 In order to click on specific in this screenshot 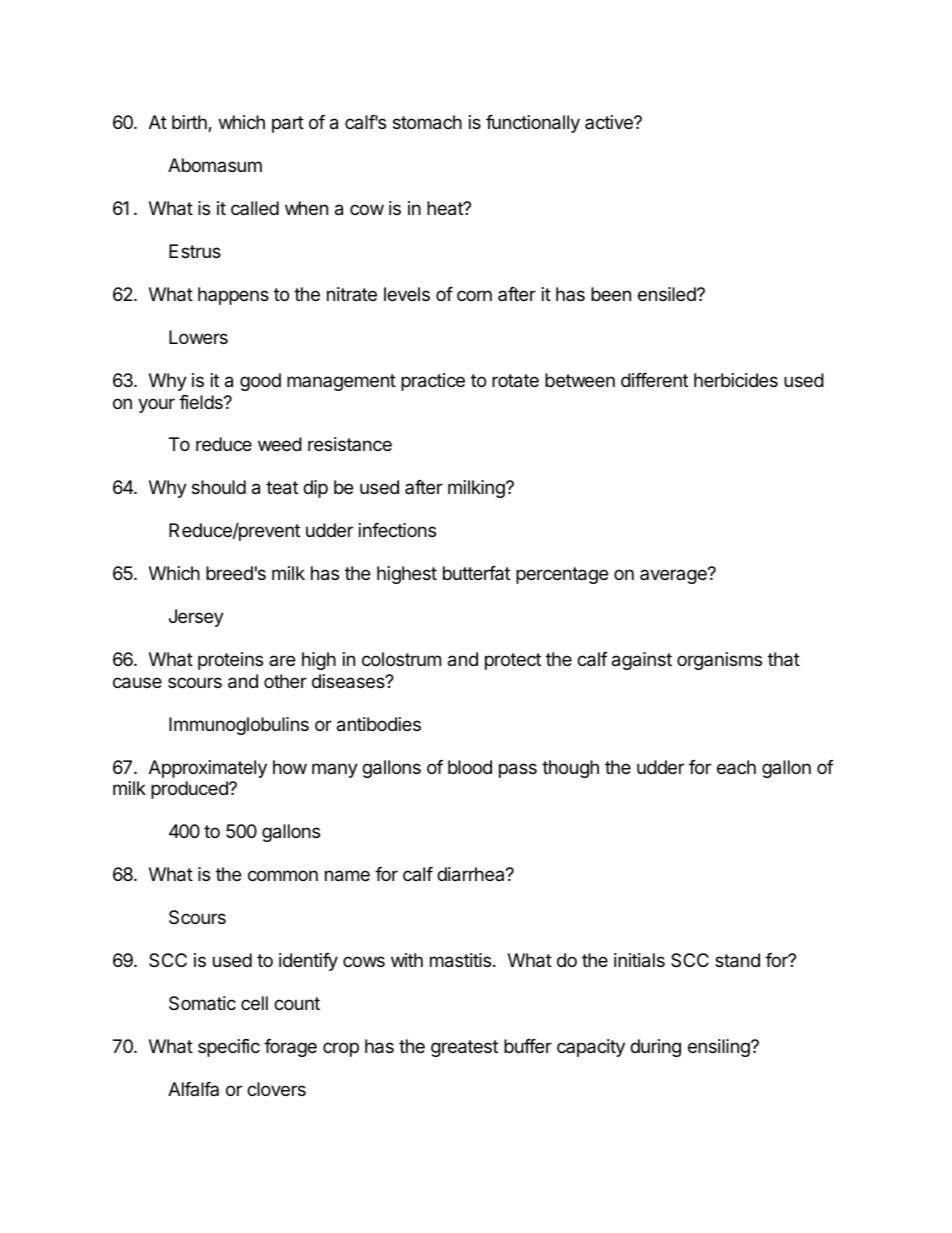, I will do `click(229, 1048)`.
